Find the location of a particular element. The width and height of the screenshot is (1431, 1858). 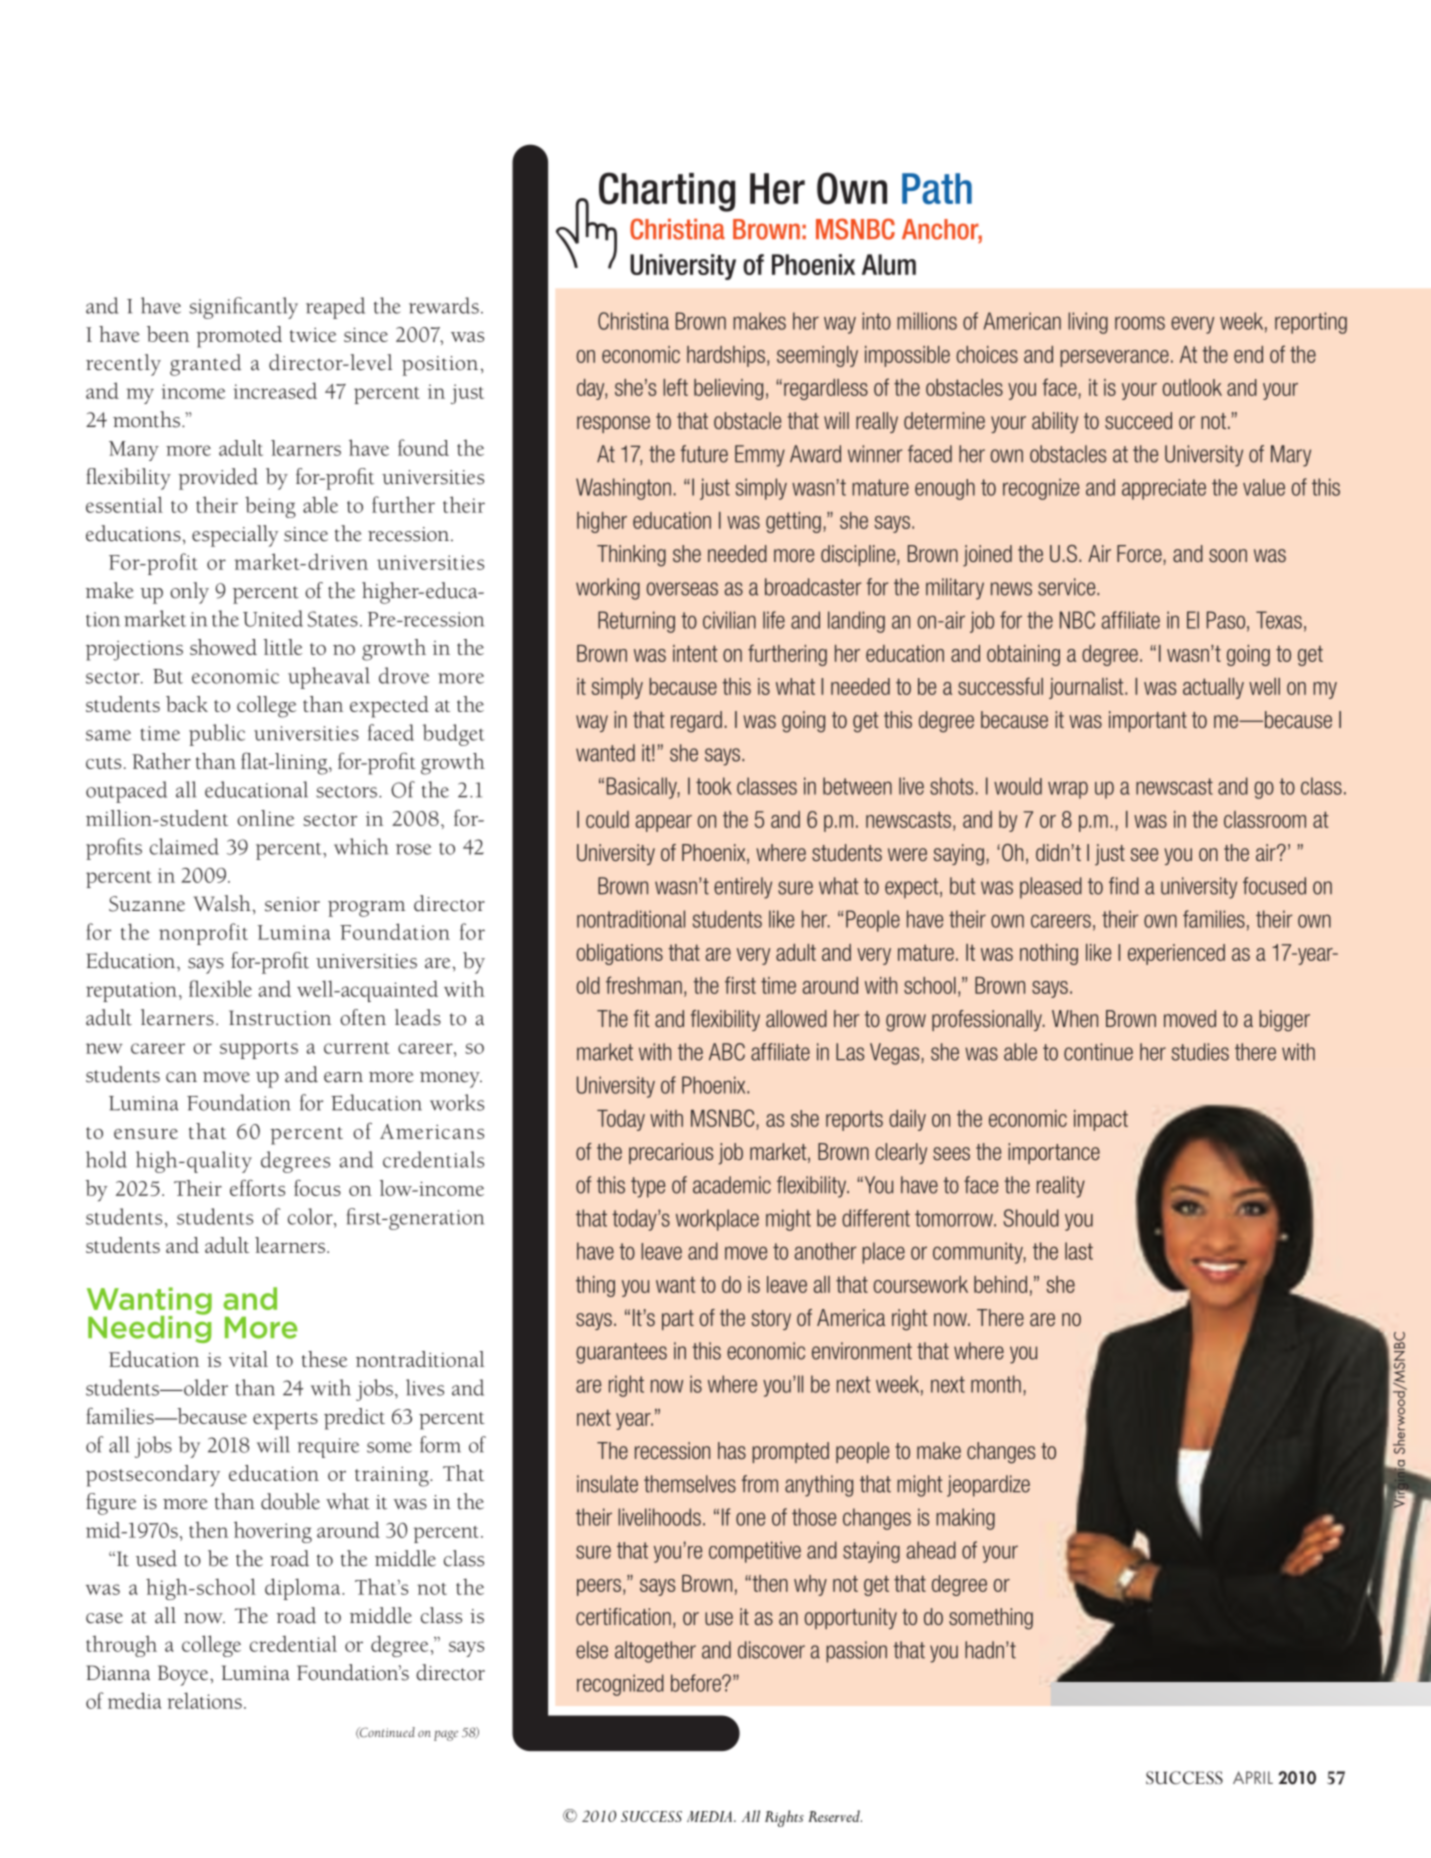

reaped is located at coordinates (335, 308).
